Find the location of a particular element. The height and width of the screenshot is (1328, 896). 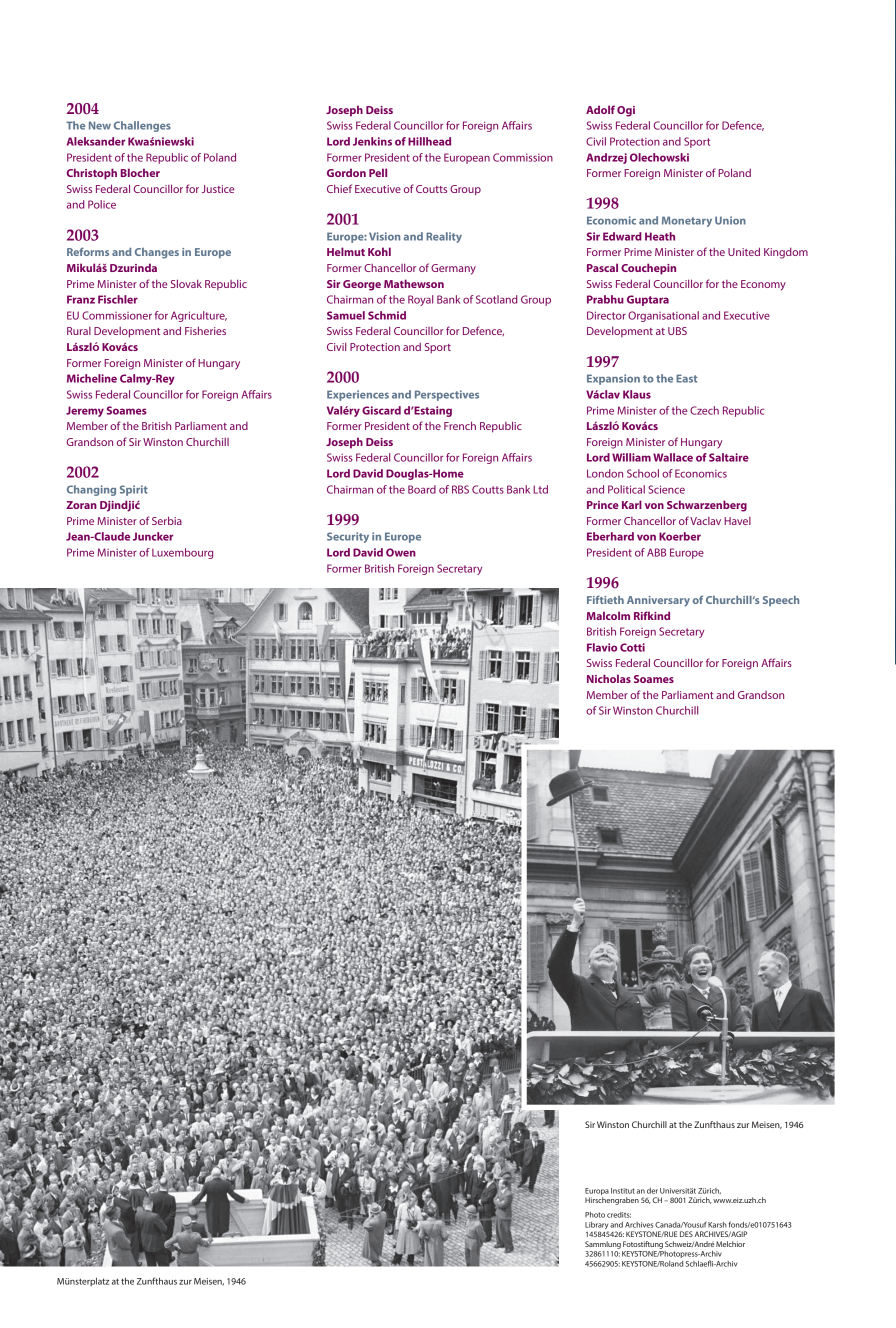

DES is located at coordinates (686, 1234).
